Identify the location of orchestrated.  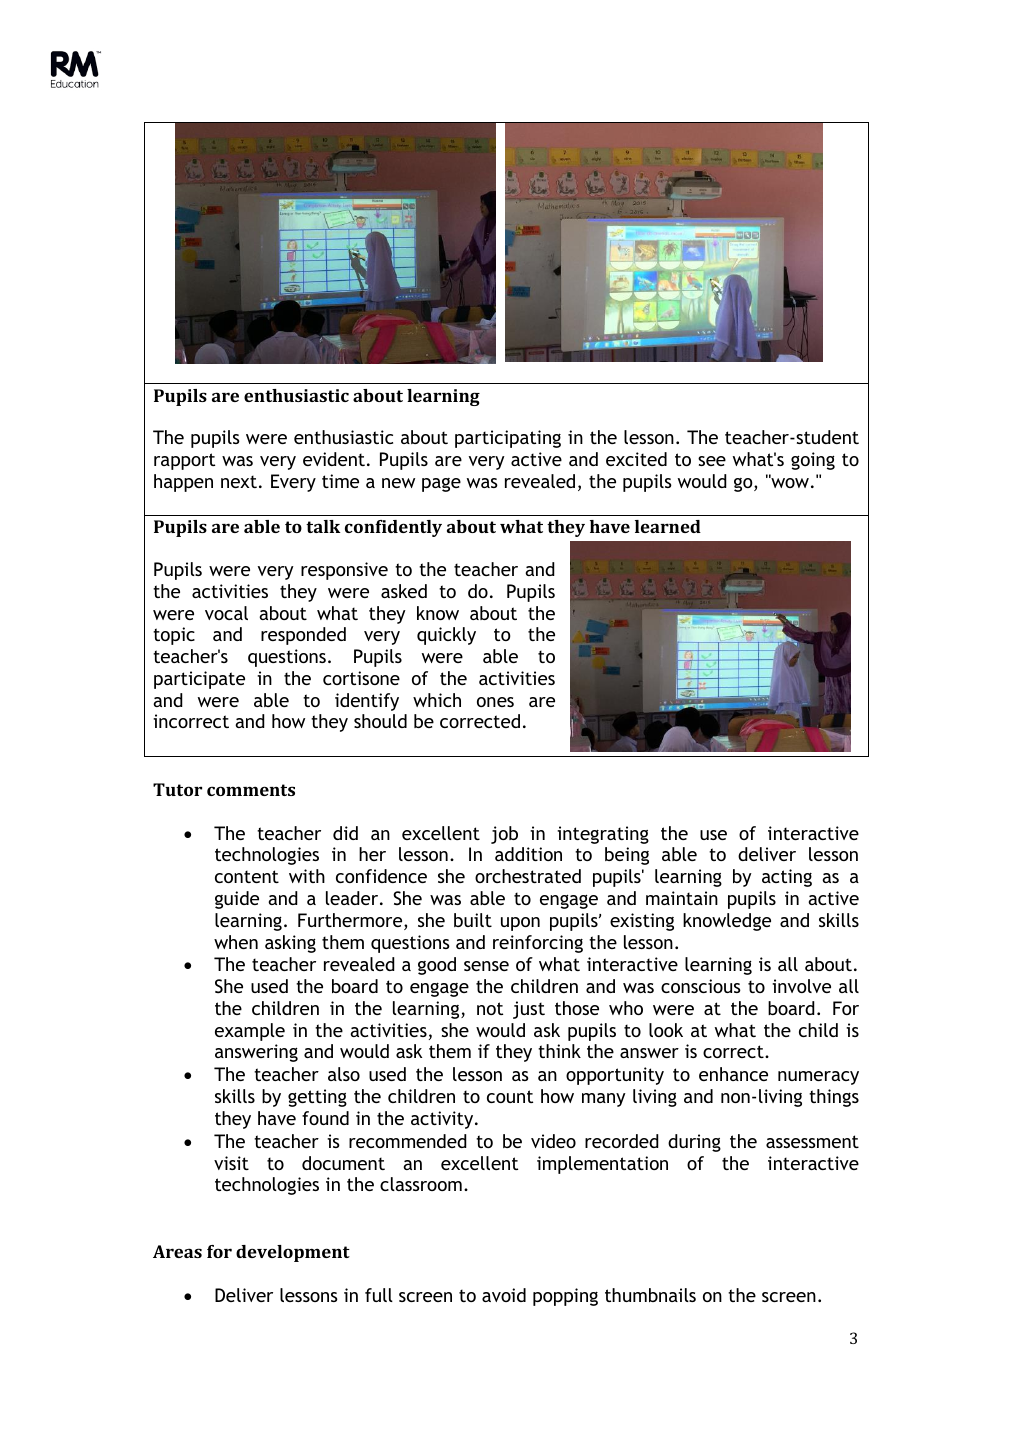
(528, 876).
